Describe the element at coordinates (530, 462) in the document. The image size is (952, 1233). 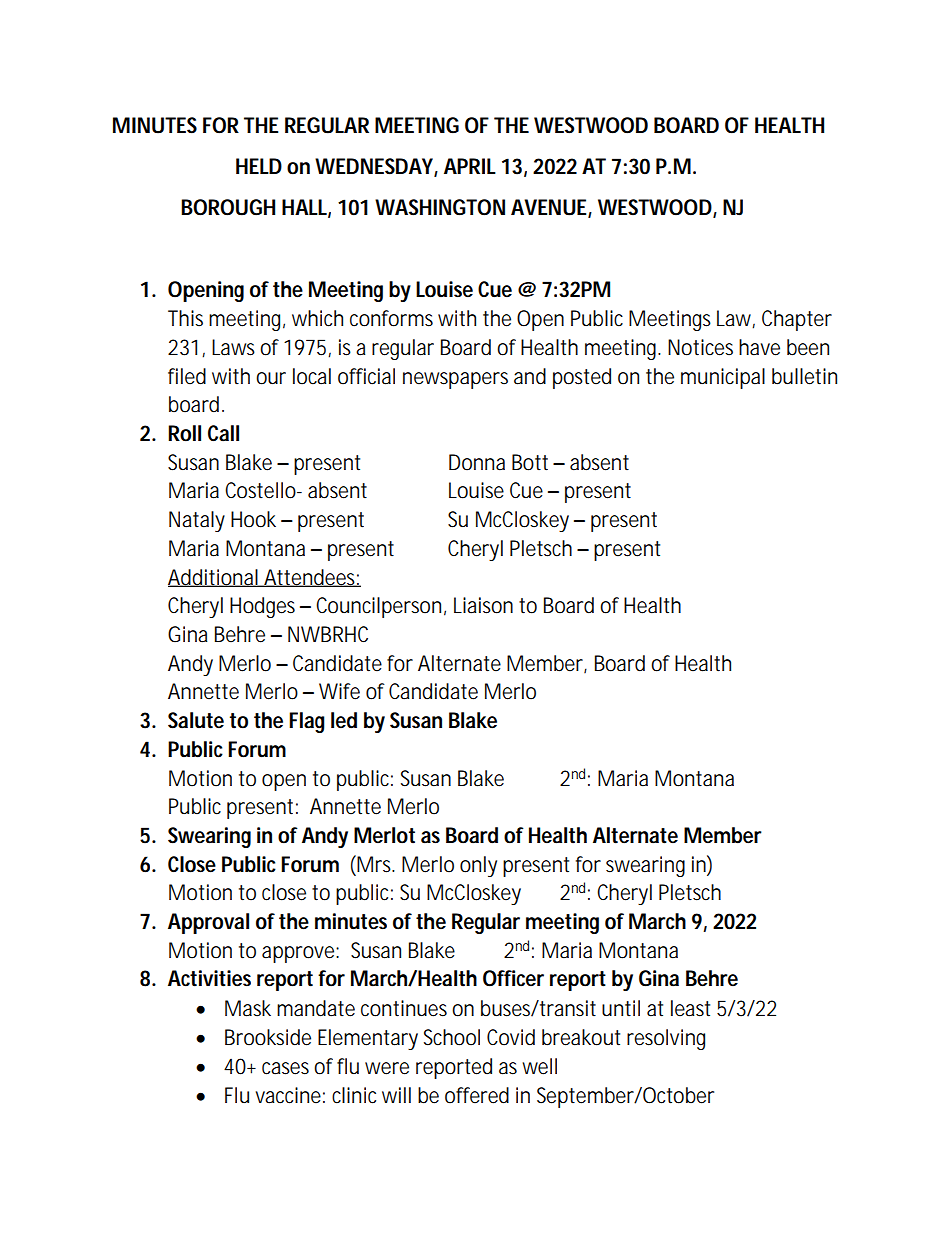
I see `Bott` at that location.
